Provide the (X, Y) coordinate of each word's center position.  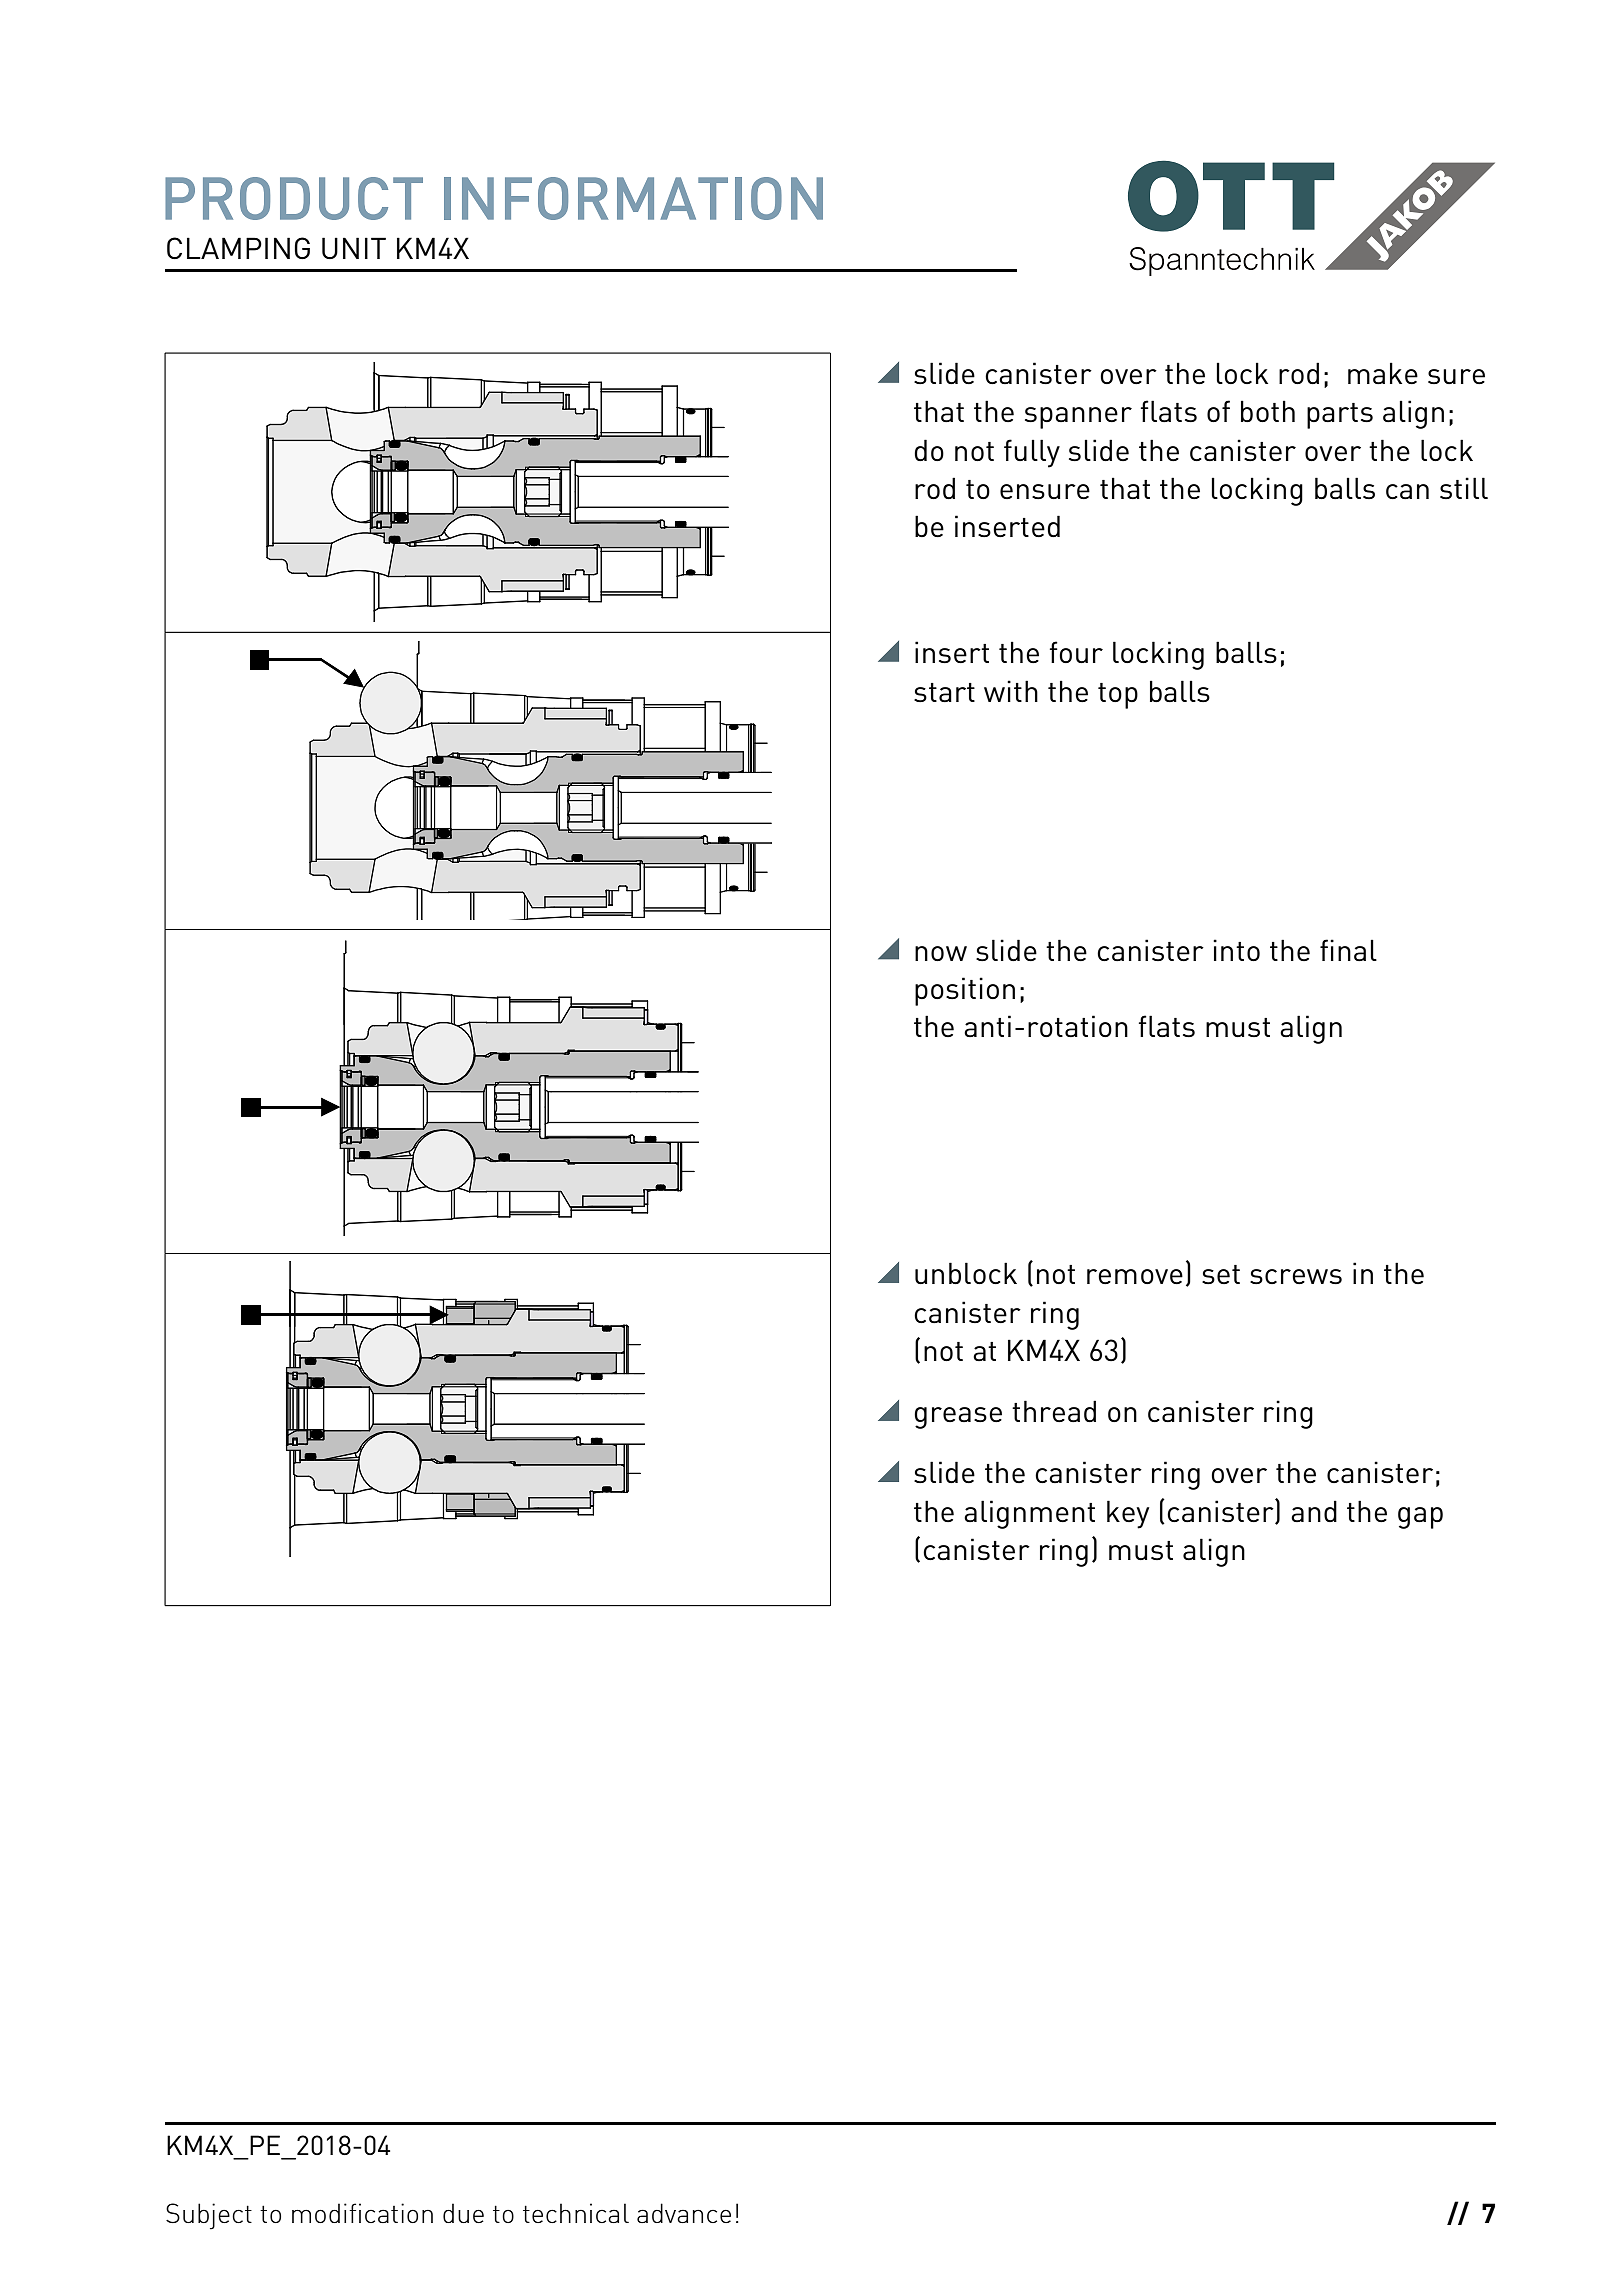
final (1348, 950)
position (965, 991)
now (941, 953)
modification (362, 2213)
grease (958, 1418)
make (1383, 373)
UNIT (354, 248)
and (1314, 1511)
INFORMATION (633, 198)
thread (1054, 1411)
